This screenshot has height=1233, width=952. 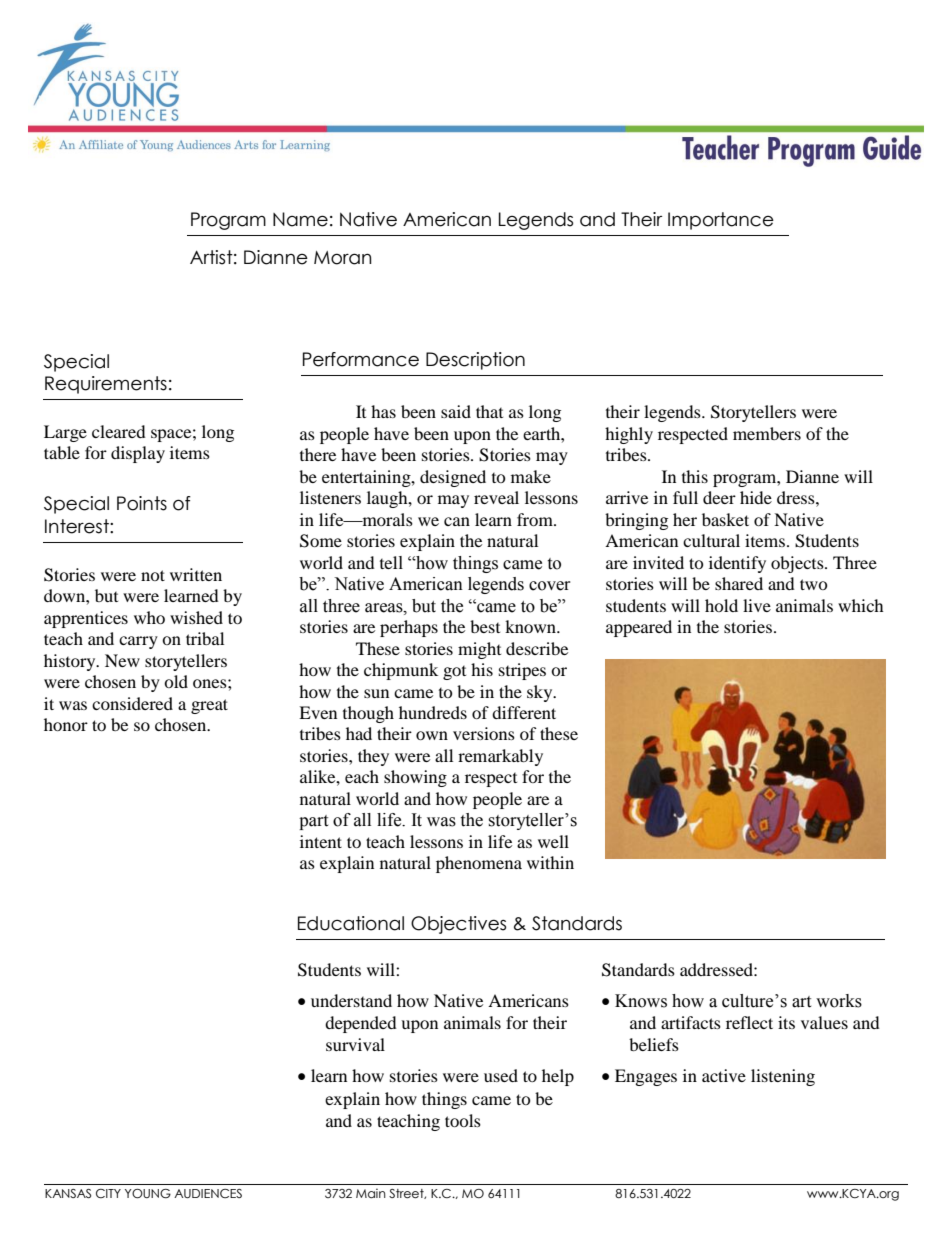 I want to click on not, so click(x=153, y=575).
